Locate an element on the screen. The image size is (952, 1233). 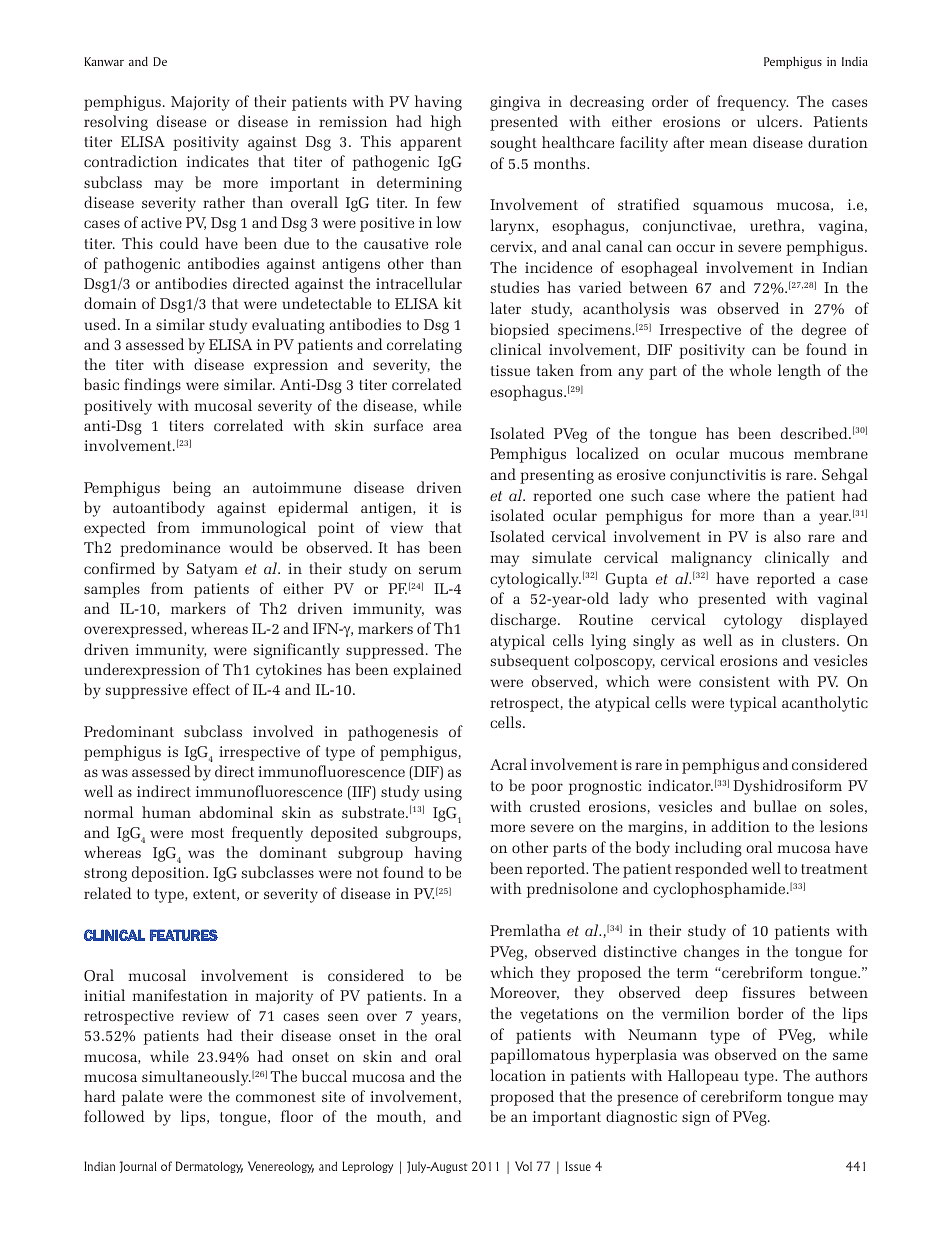
high is located at coordinates (446, 123).
